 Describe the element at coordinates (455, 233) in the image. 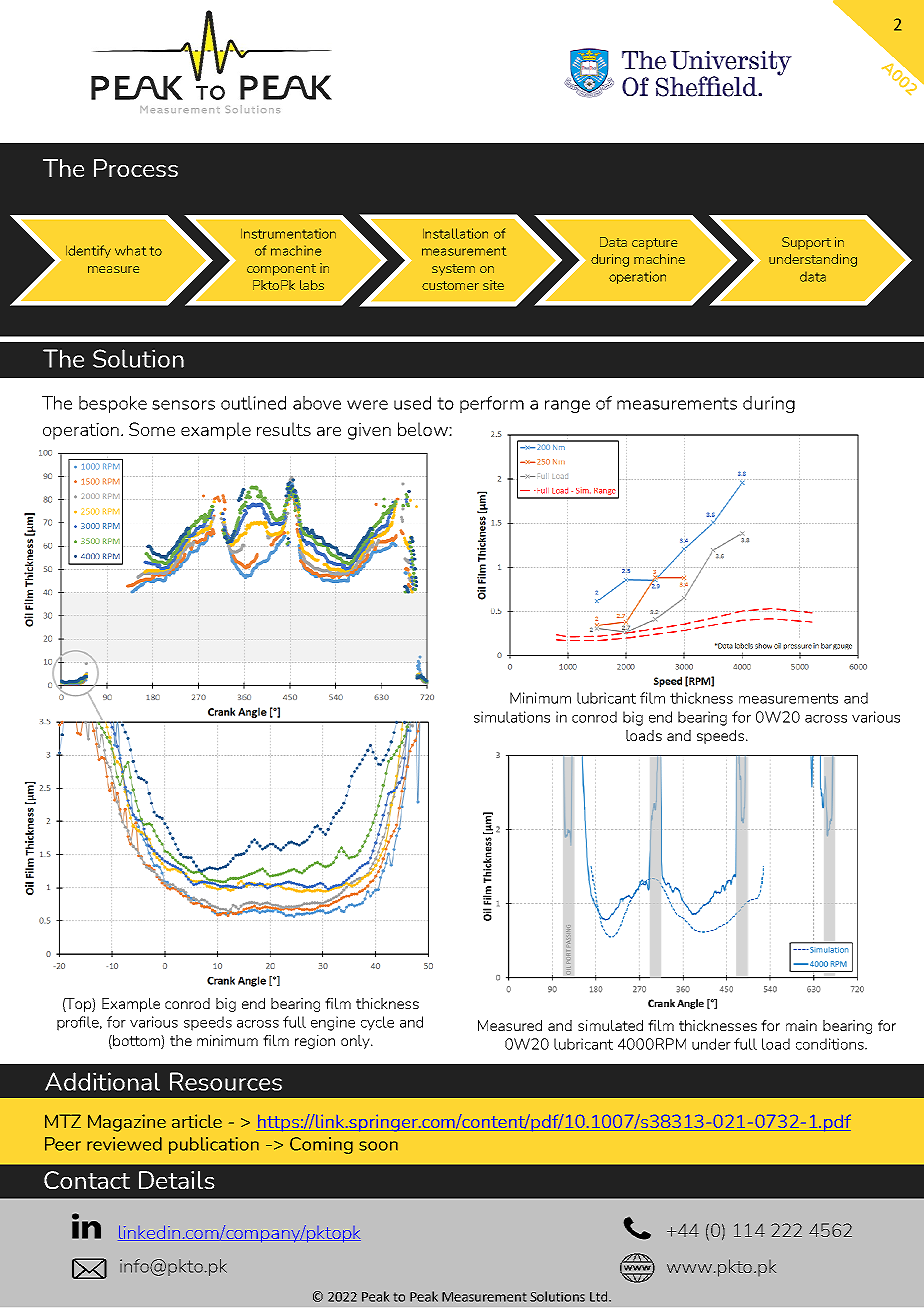

I see `Installation` at that location.
